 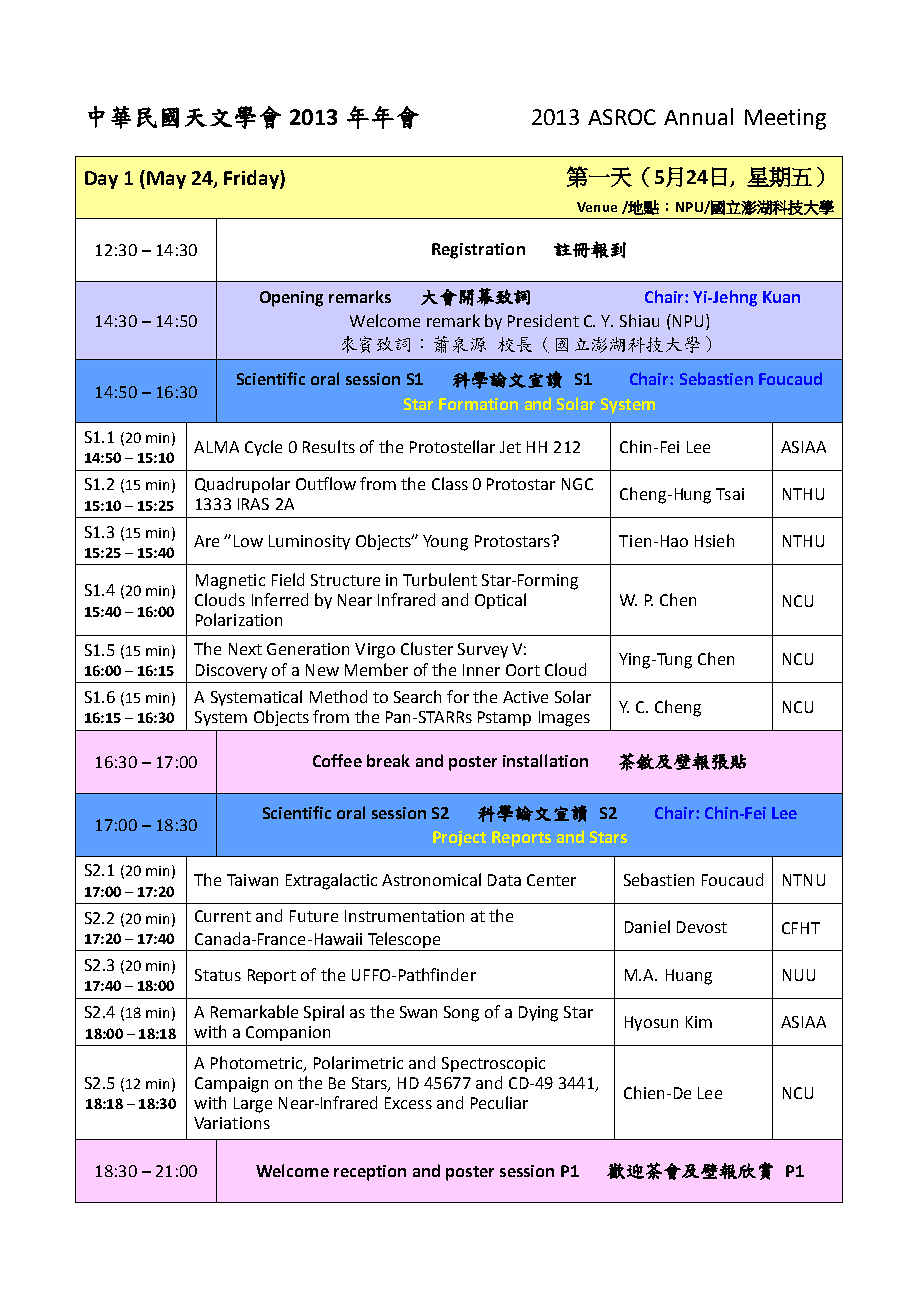 I want to click on Variations, so click(x=232, y=1123).
